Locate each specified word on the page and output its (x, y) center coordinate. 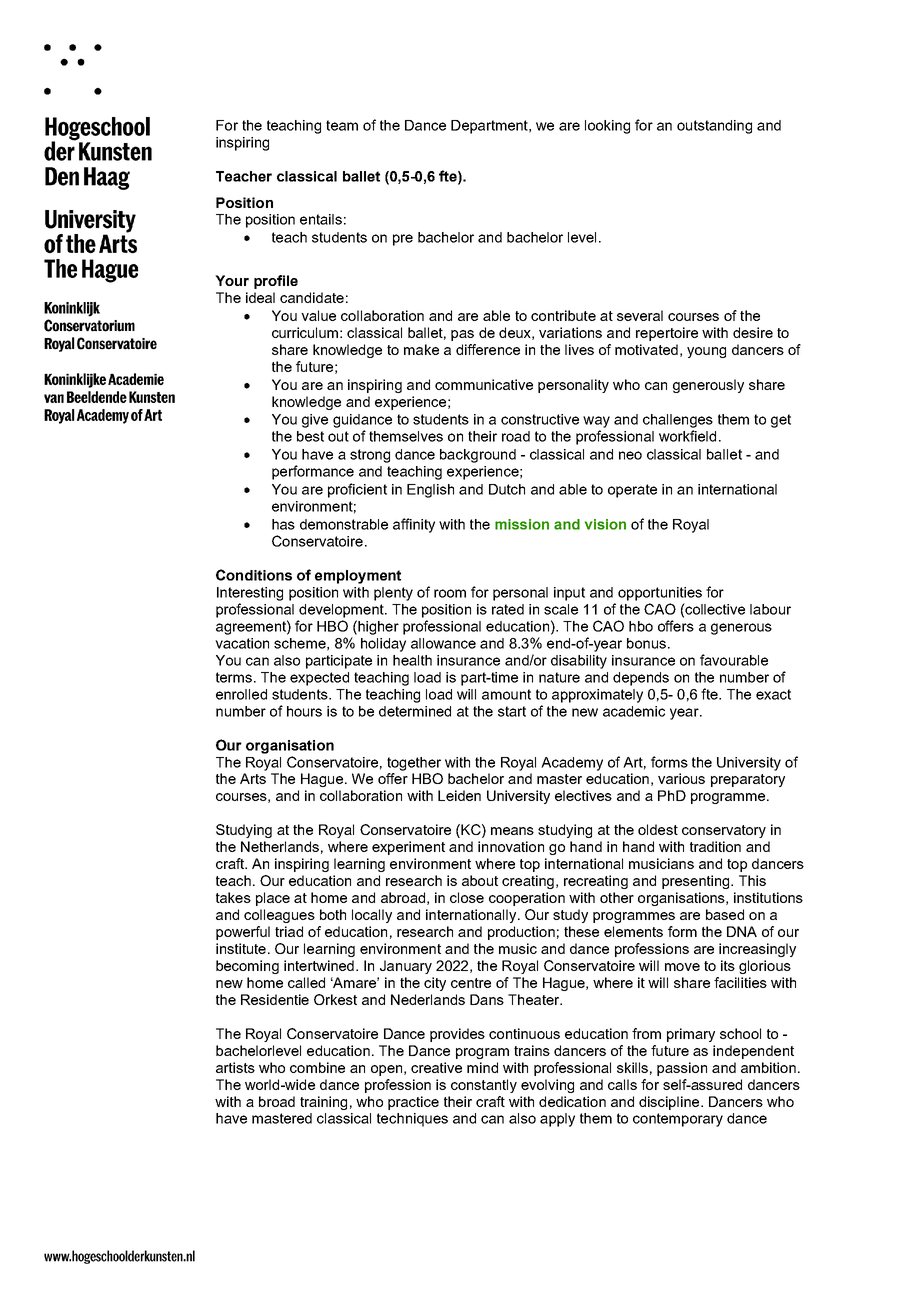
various (681, 778)
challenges (678, 421)
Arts (253, 778)
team (342, 125)
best (310, 436)
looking (607, 127)
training (323, 1103)
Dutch (507, 489)
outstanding (714, 127)
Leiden (459, 795)
